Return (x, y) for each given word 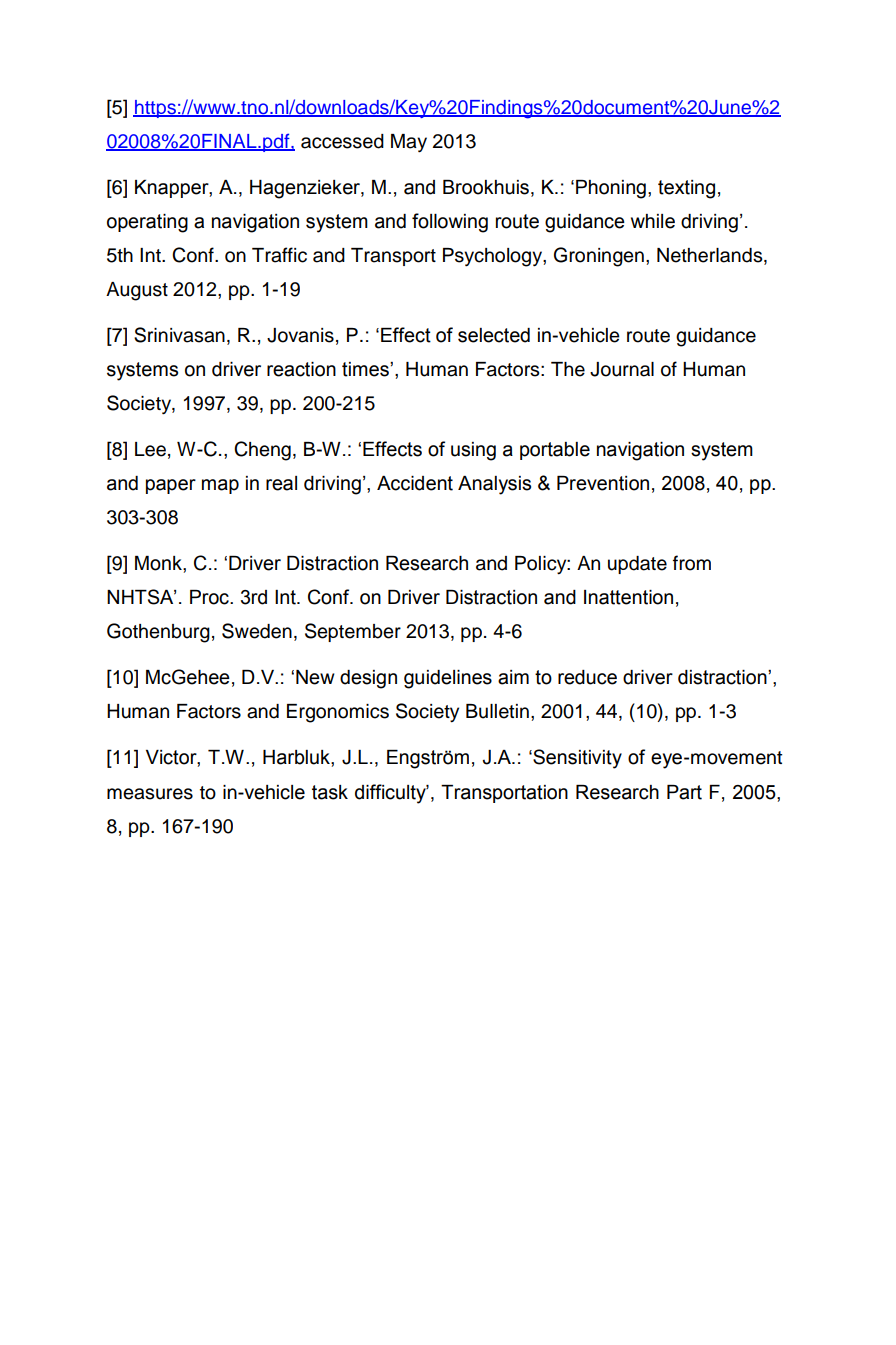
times (366, 369)
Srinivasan (179, 335)
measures (150, 794)
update (637, 565)
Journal (622, 369)
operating (147, 223)
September (353, 632)
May (409, 143)
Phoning (611, 189)
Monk (159, 563)
